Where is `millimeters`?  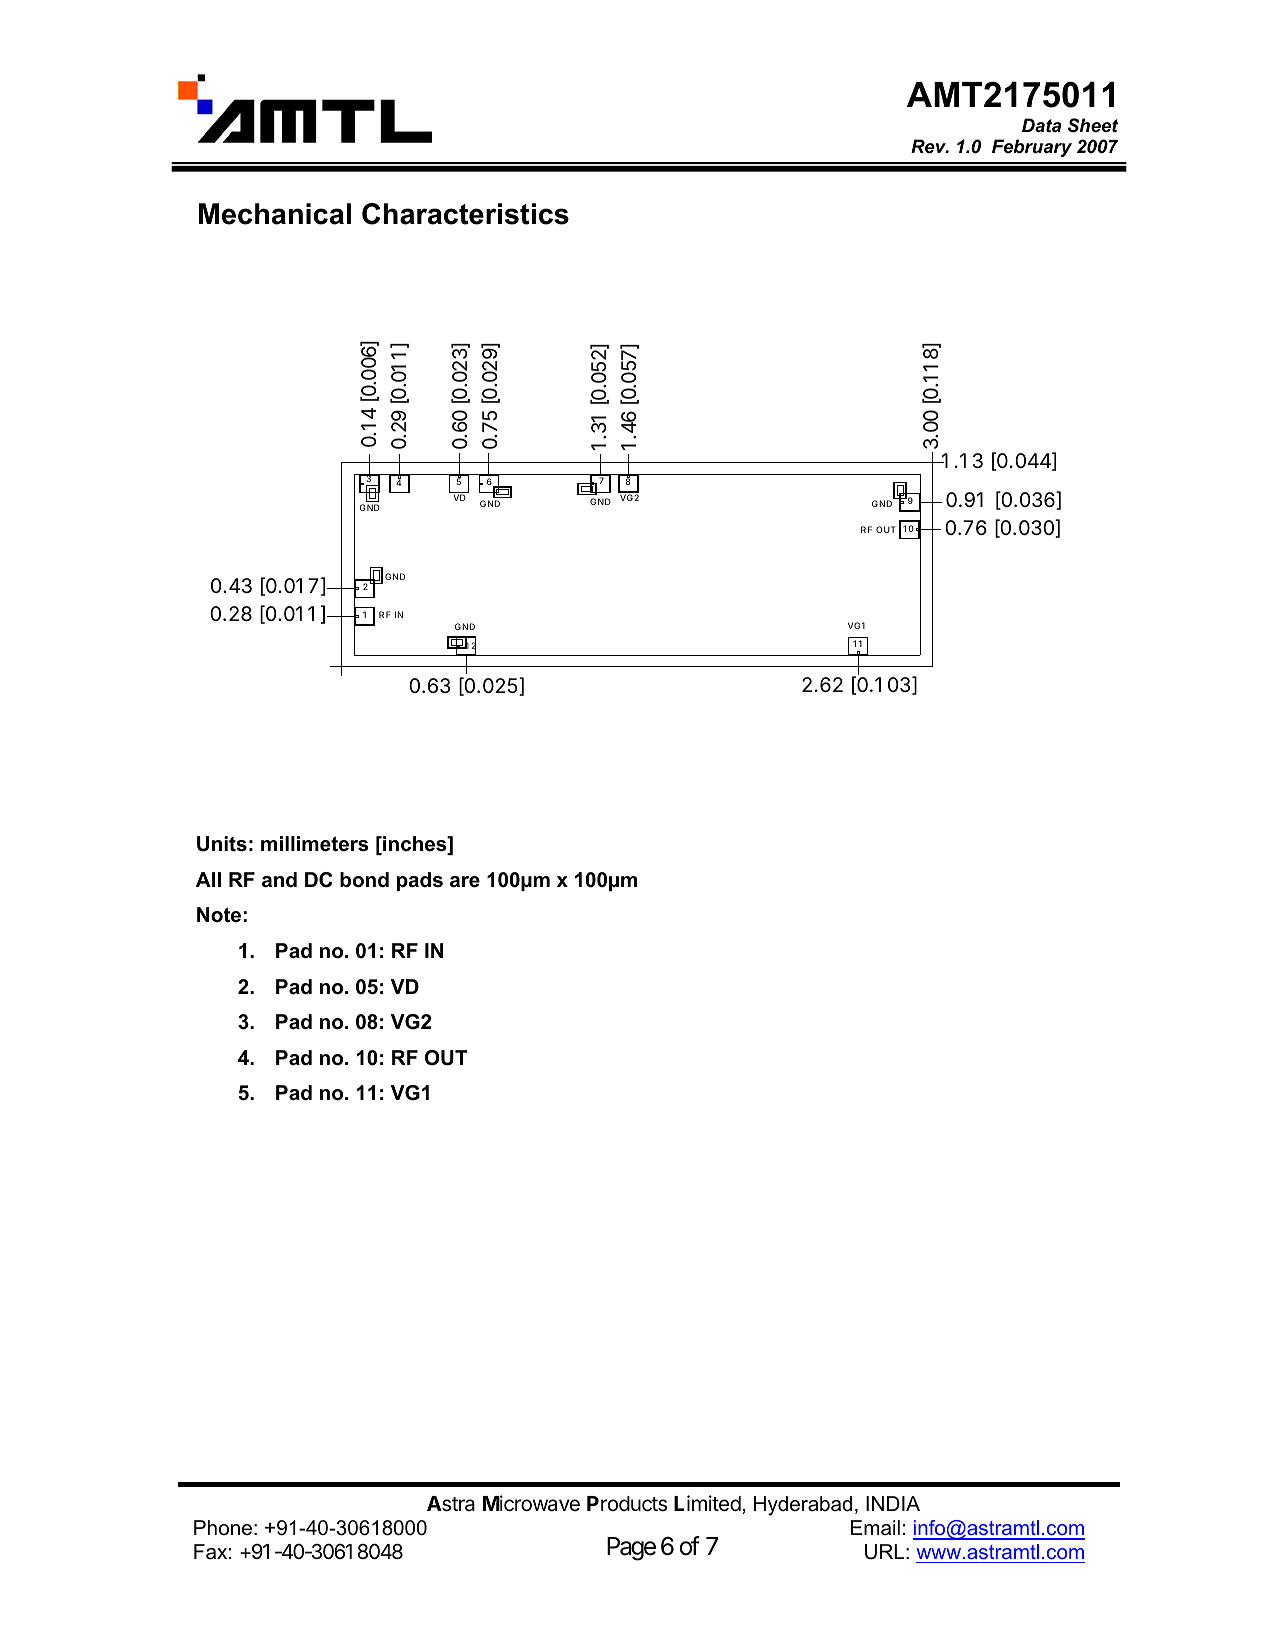 millimeters is located at coordinates (315, 844).
